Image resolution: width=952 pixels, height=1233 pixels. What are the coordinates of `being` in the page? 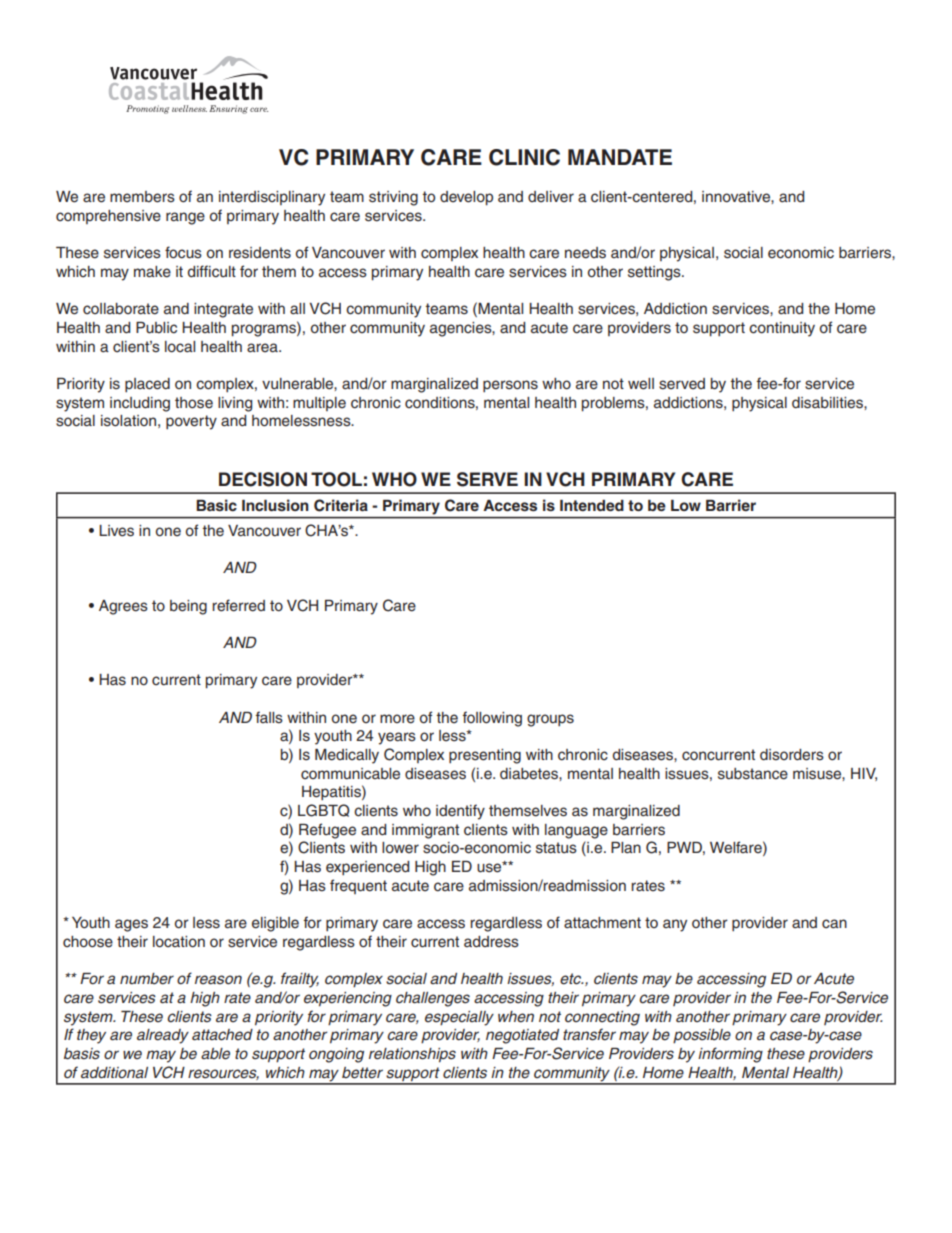 It's located at (188, 607).
